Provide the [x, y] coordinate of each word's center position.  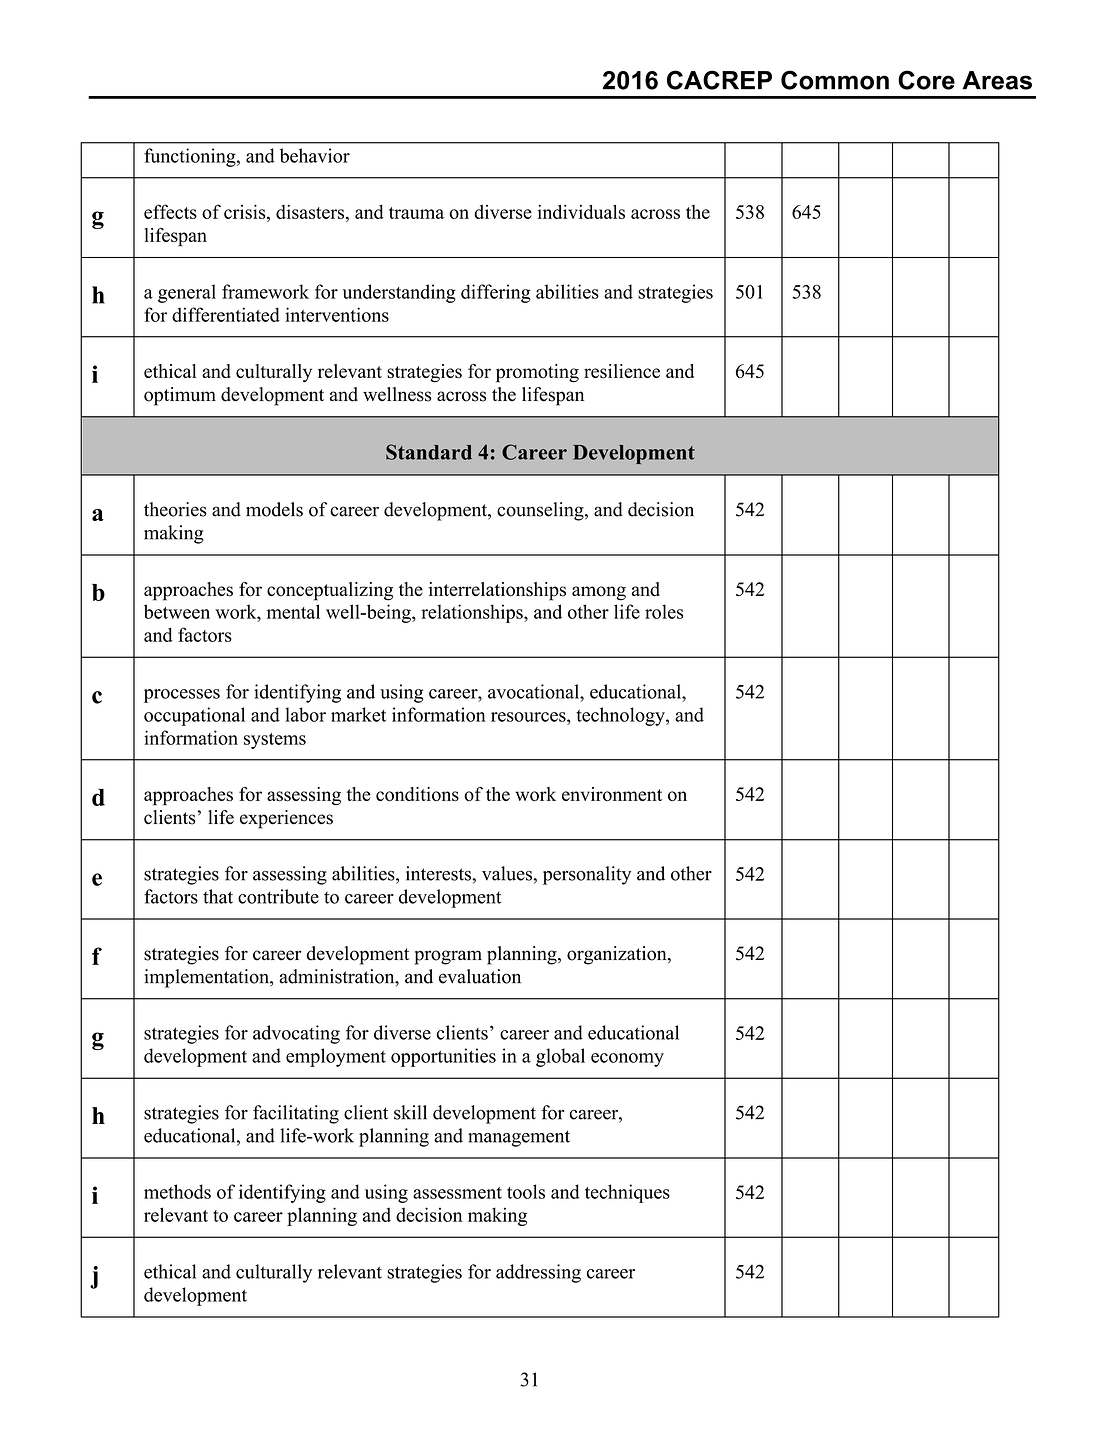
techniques [627, 1193]
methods [177, 1191]
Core [926, 80]
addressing [538, 1273]
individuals [581, 212]
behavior [315, 155]
